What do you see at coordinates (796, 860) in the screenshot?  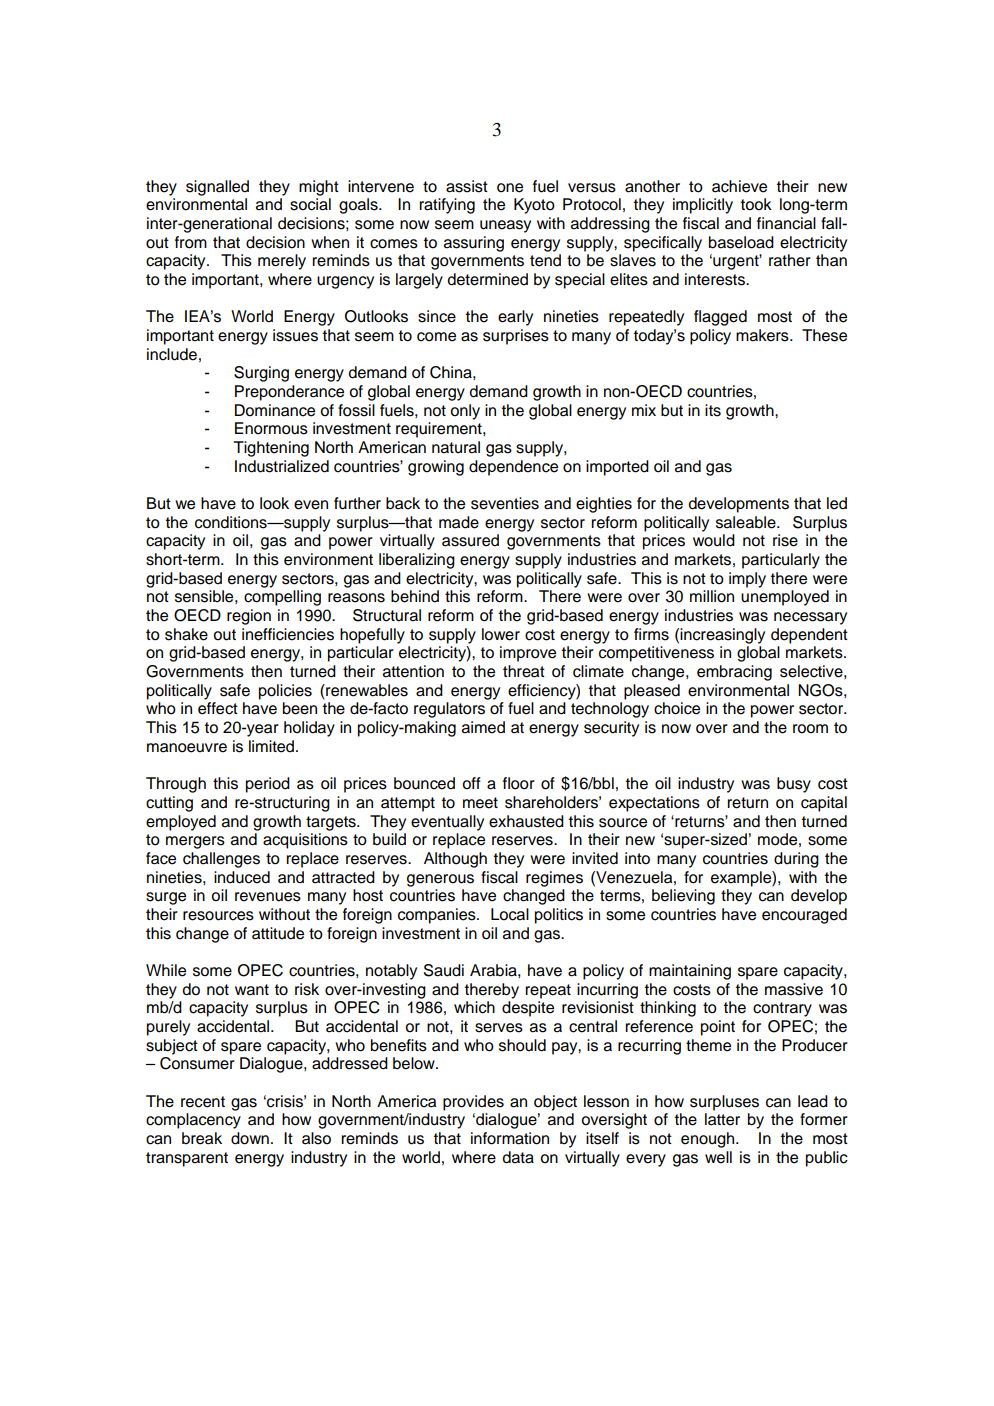 I see `during` at bounding box center [796, 860].
